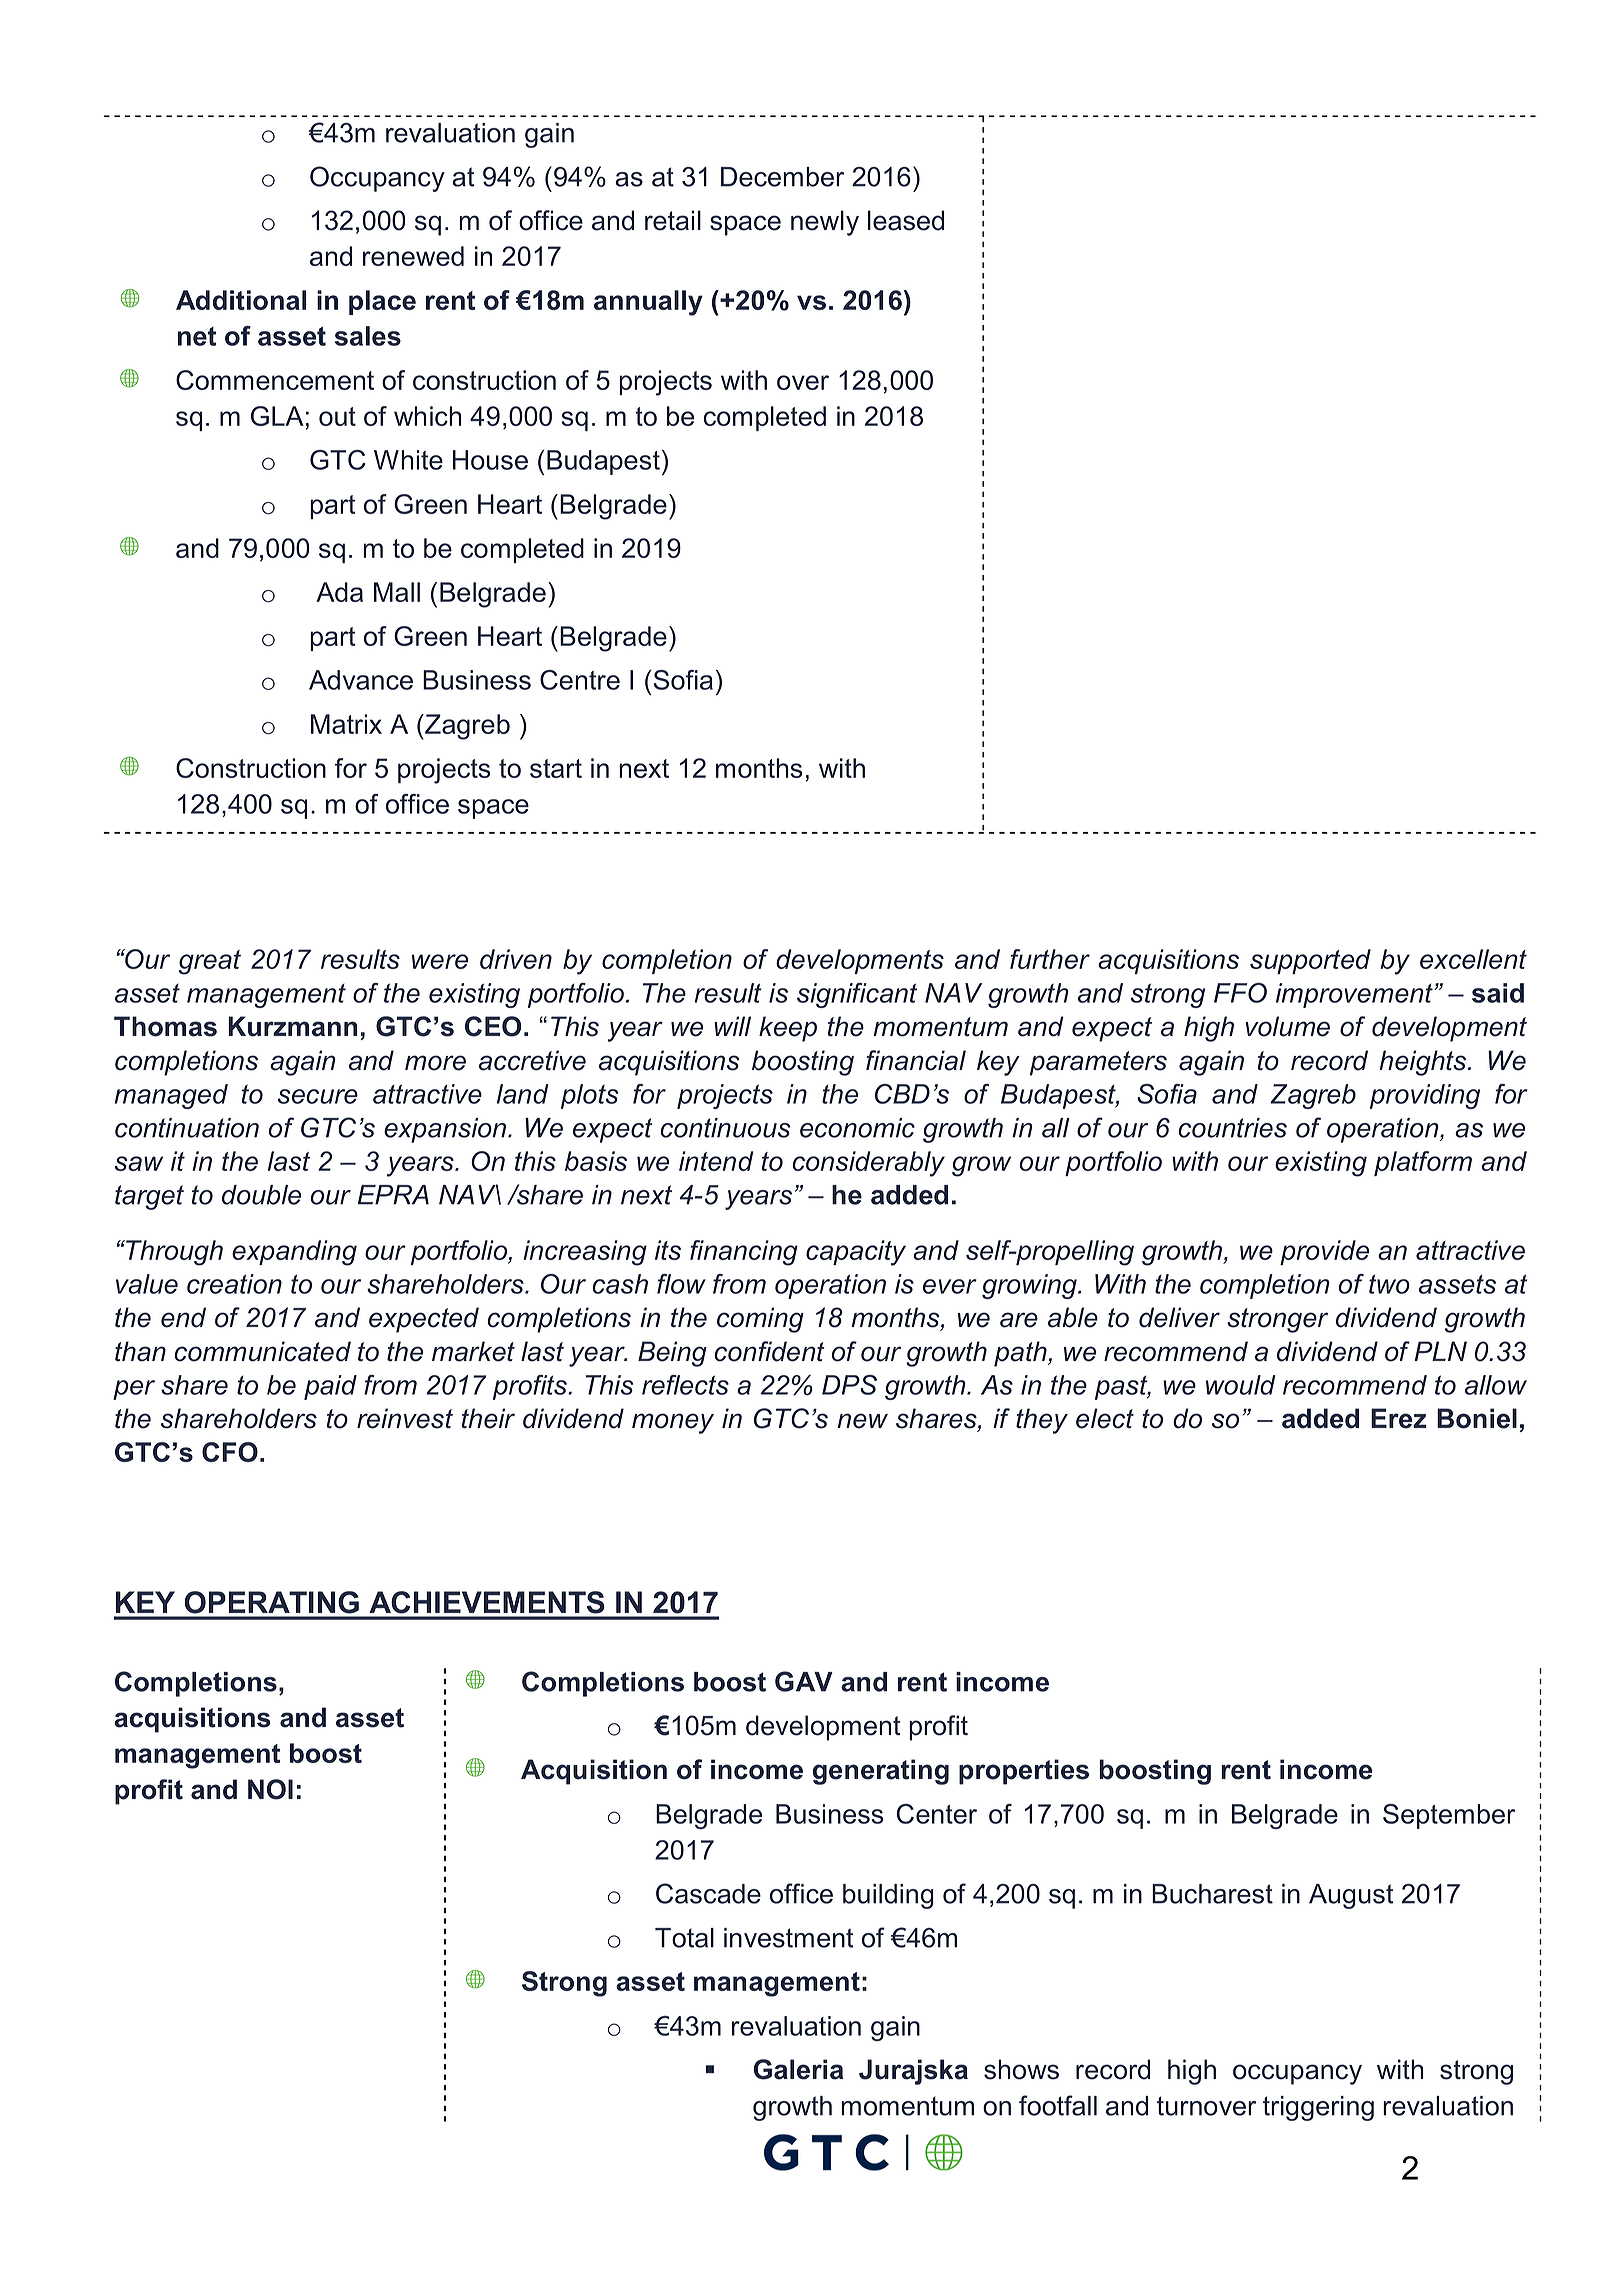 The height and width of the screenshot is (2283, 1614). Describe the element at coordinates (1423, 1163) in the screenshot. I see `platform` at that location.
